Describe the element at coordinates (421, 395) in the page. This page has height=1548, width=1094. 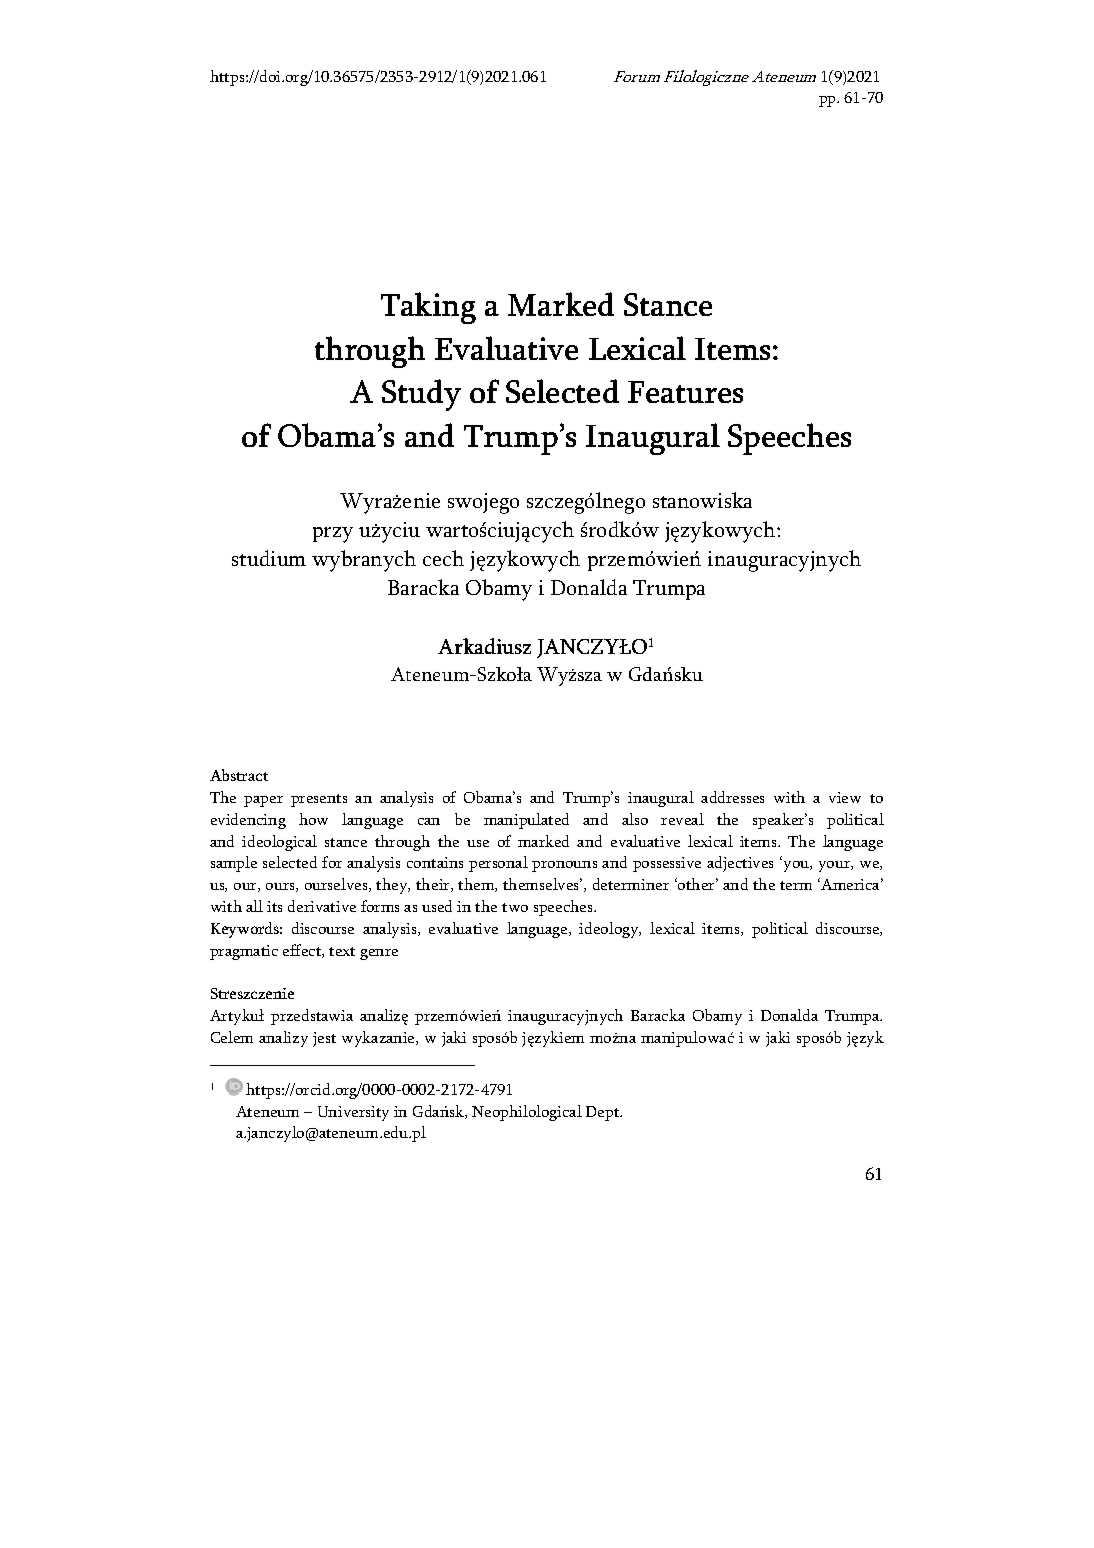
I see `Study` at that location.
